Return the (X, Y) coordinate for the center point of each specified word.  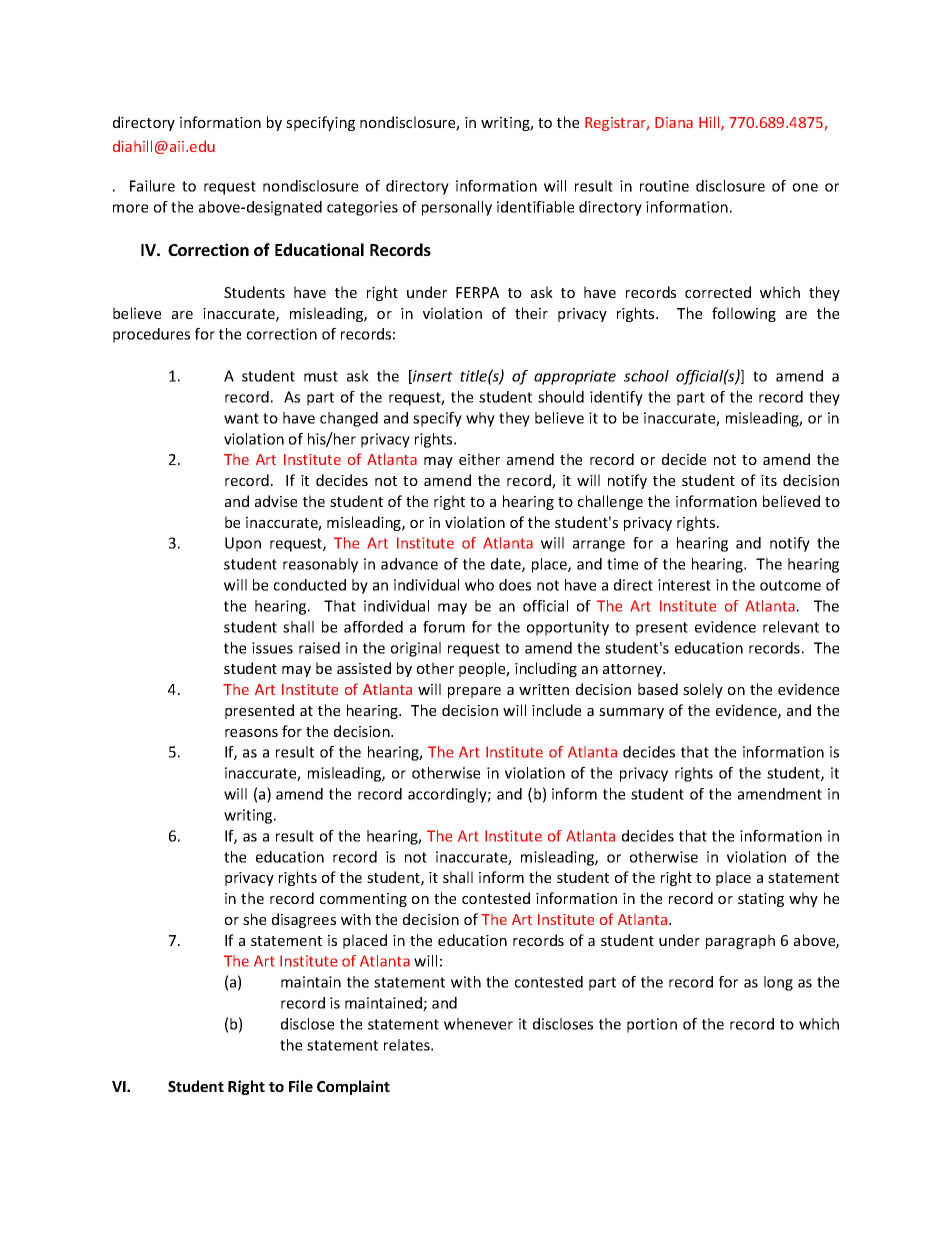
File (301, 1086)
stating (761, 900)
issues (272, 648)
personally (457, 208)
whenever (478, 1024)
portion (652, 1025)
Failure (152, 186)
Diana (674, 122)
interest (684, 585)
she (254, 919)
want (241, 418)
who (479, 585)
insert (432, 377)
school (646, 376)
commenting (363, 900)
